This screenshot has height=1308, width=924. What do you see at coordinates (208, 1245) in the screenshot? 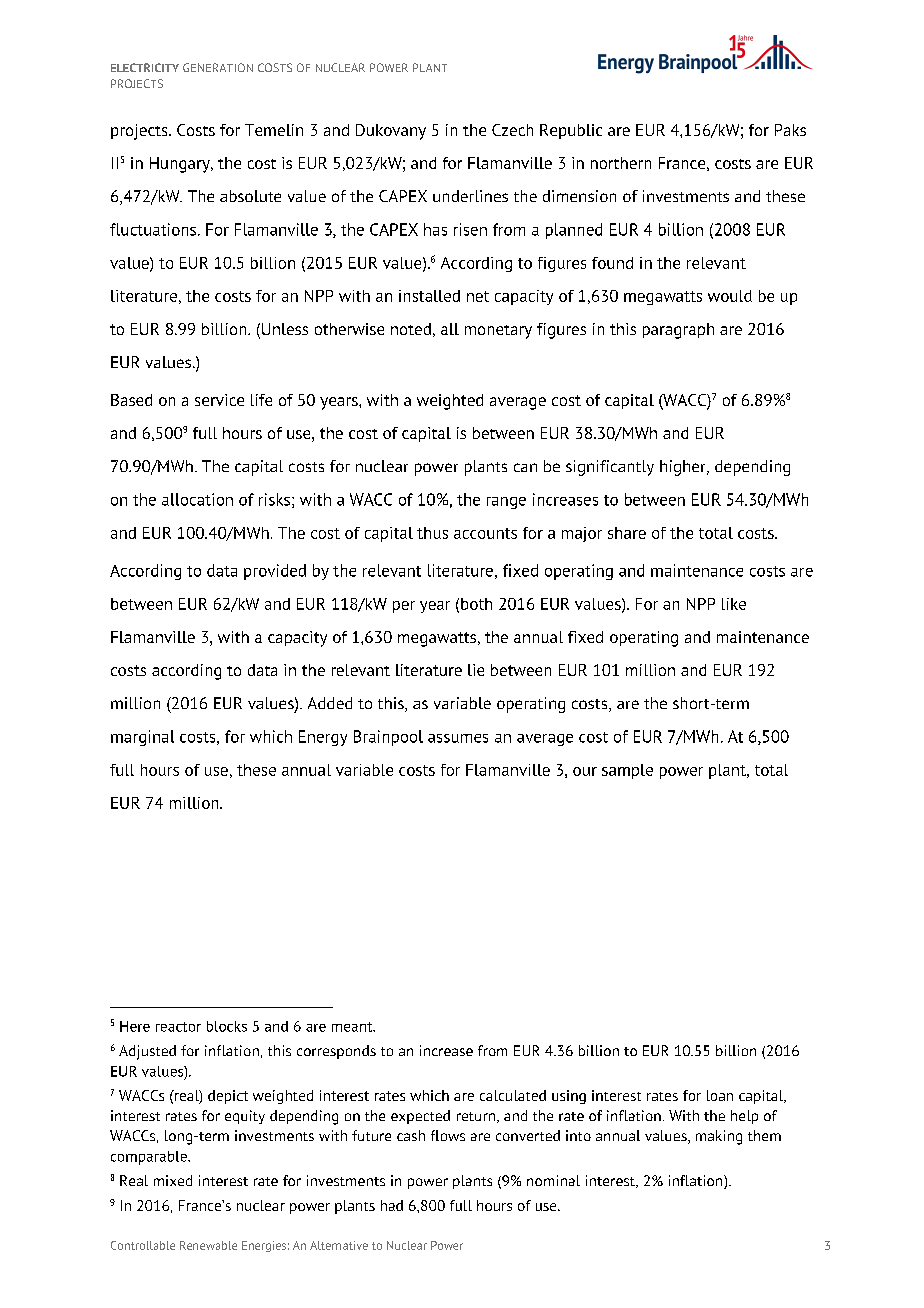
I see `Renewable` at bounding box center [208, 1245].
